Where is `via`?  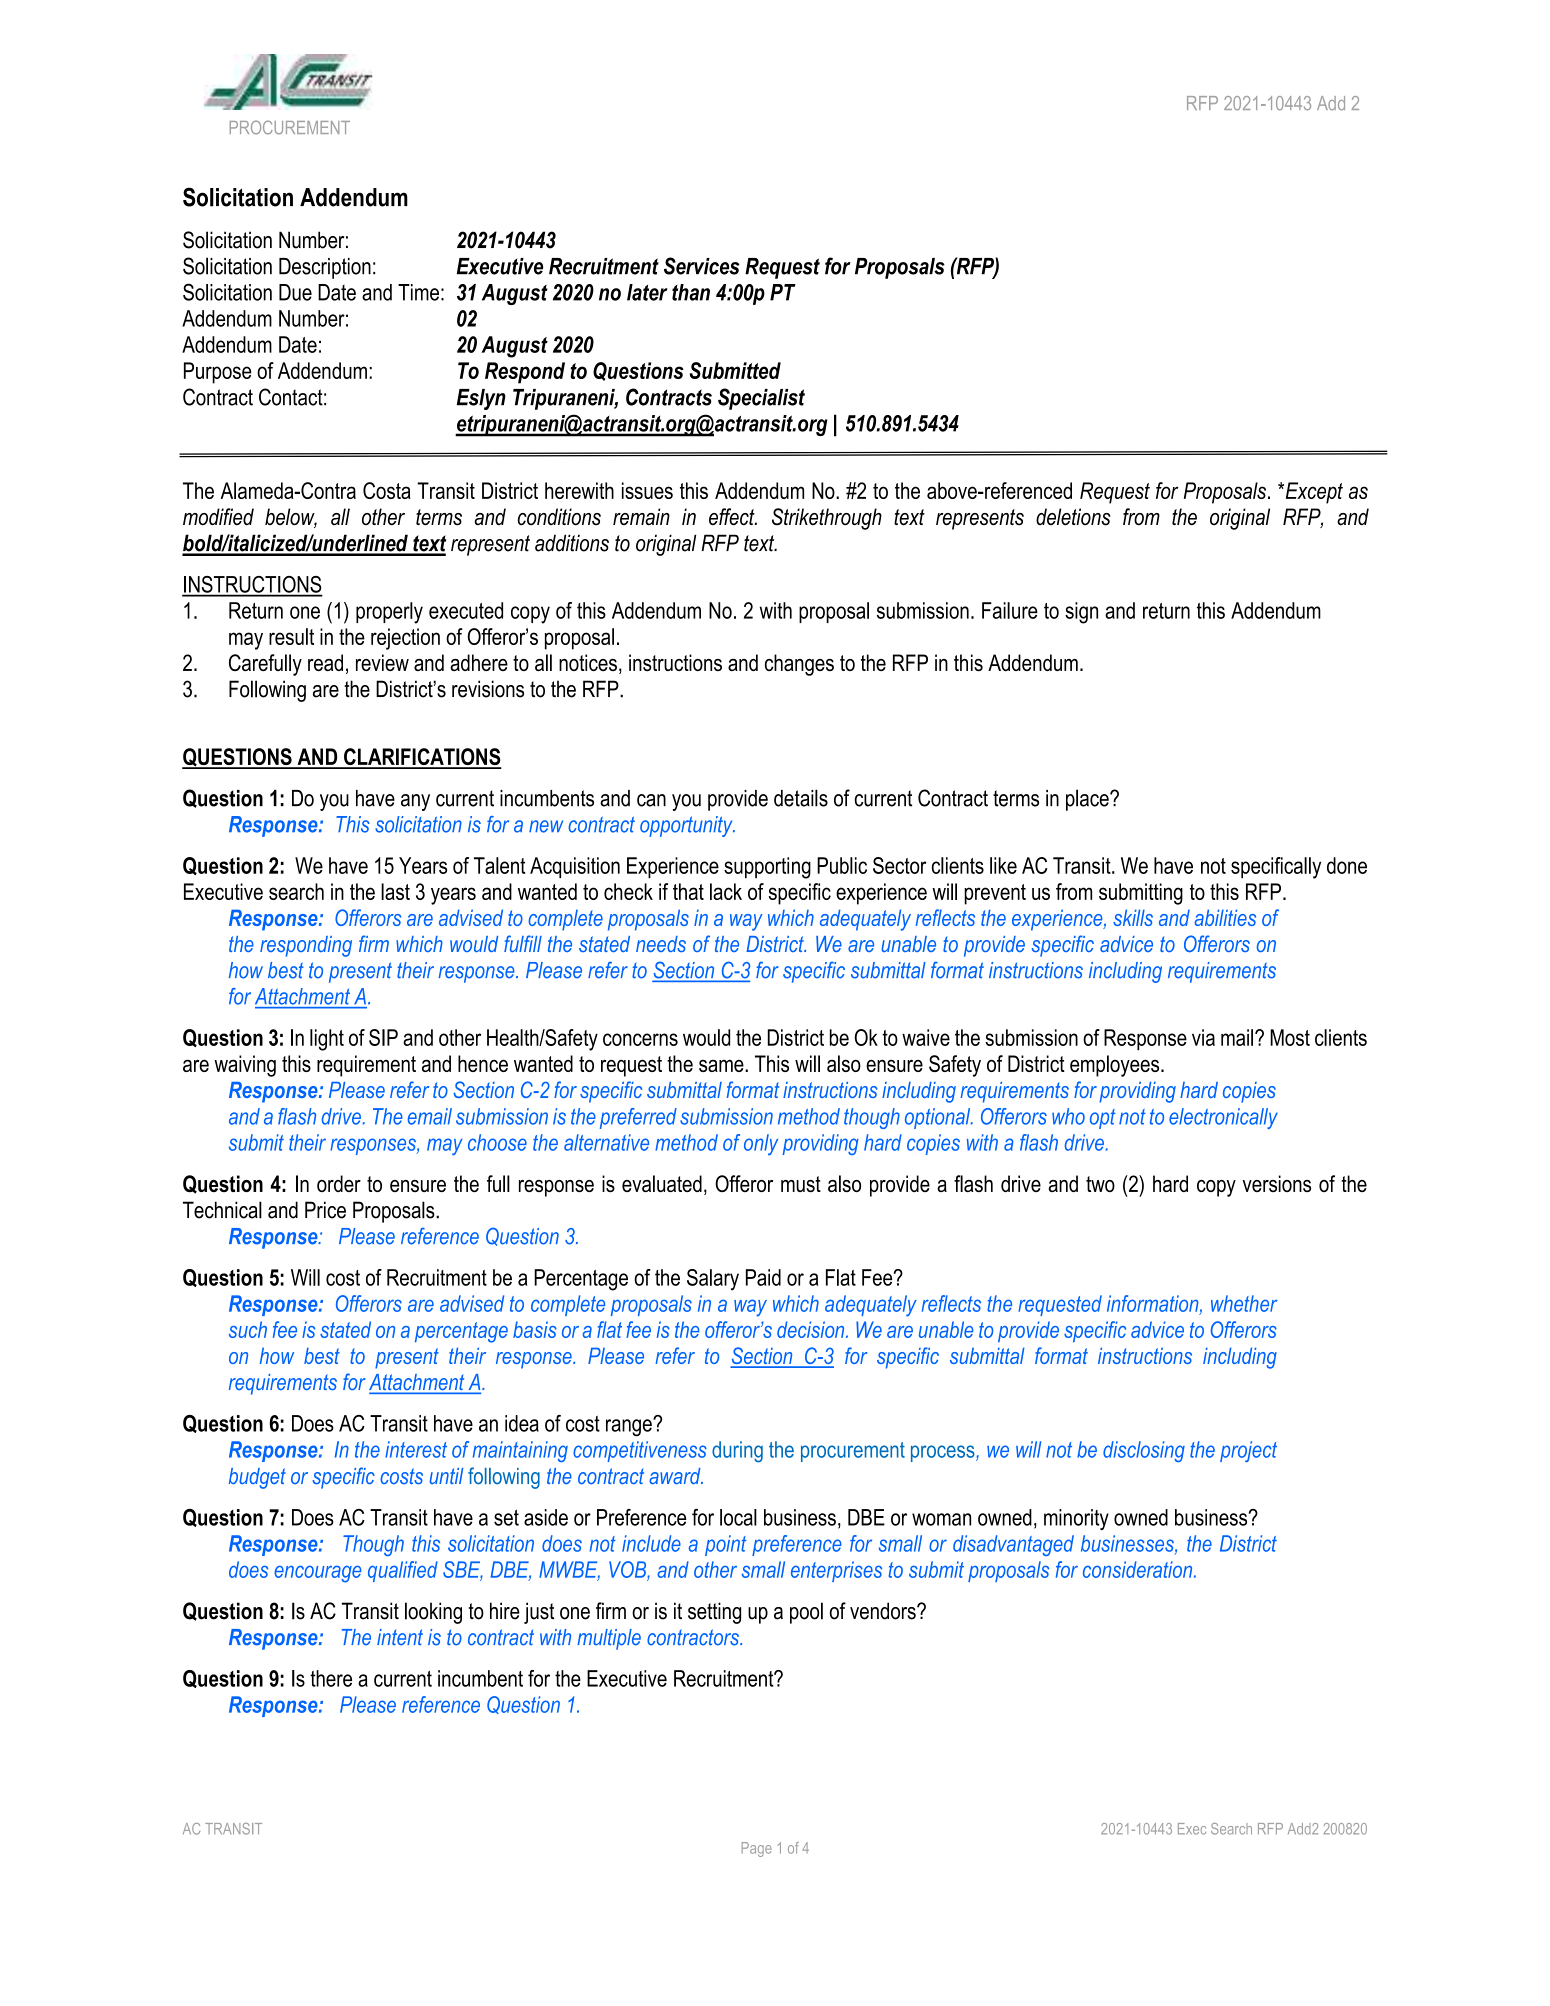 via is located at coordinates (1203, 1037).
